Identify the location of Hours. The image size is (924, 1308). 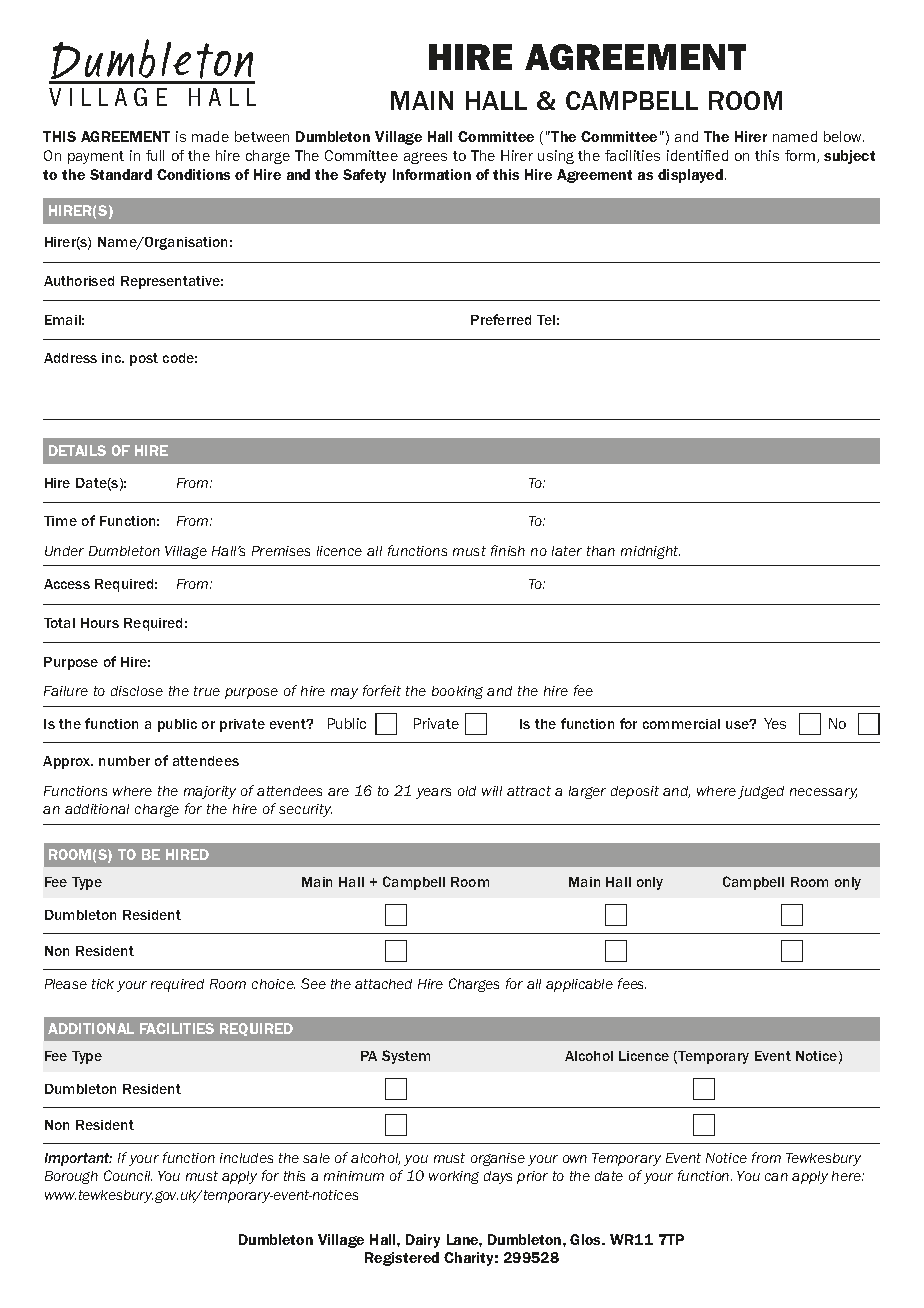
(100, 623).
